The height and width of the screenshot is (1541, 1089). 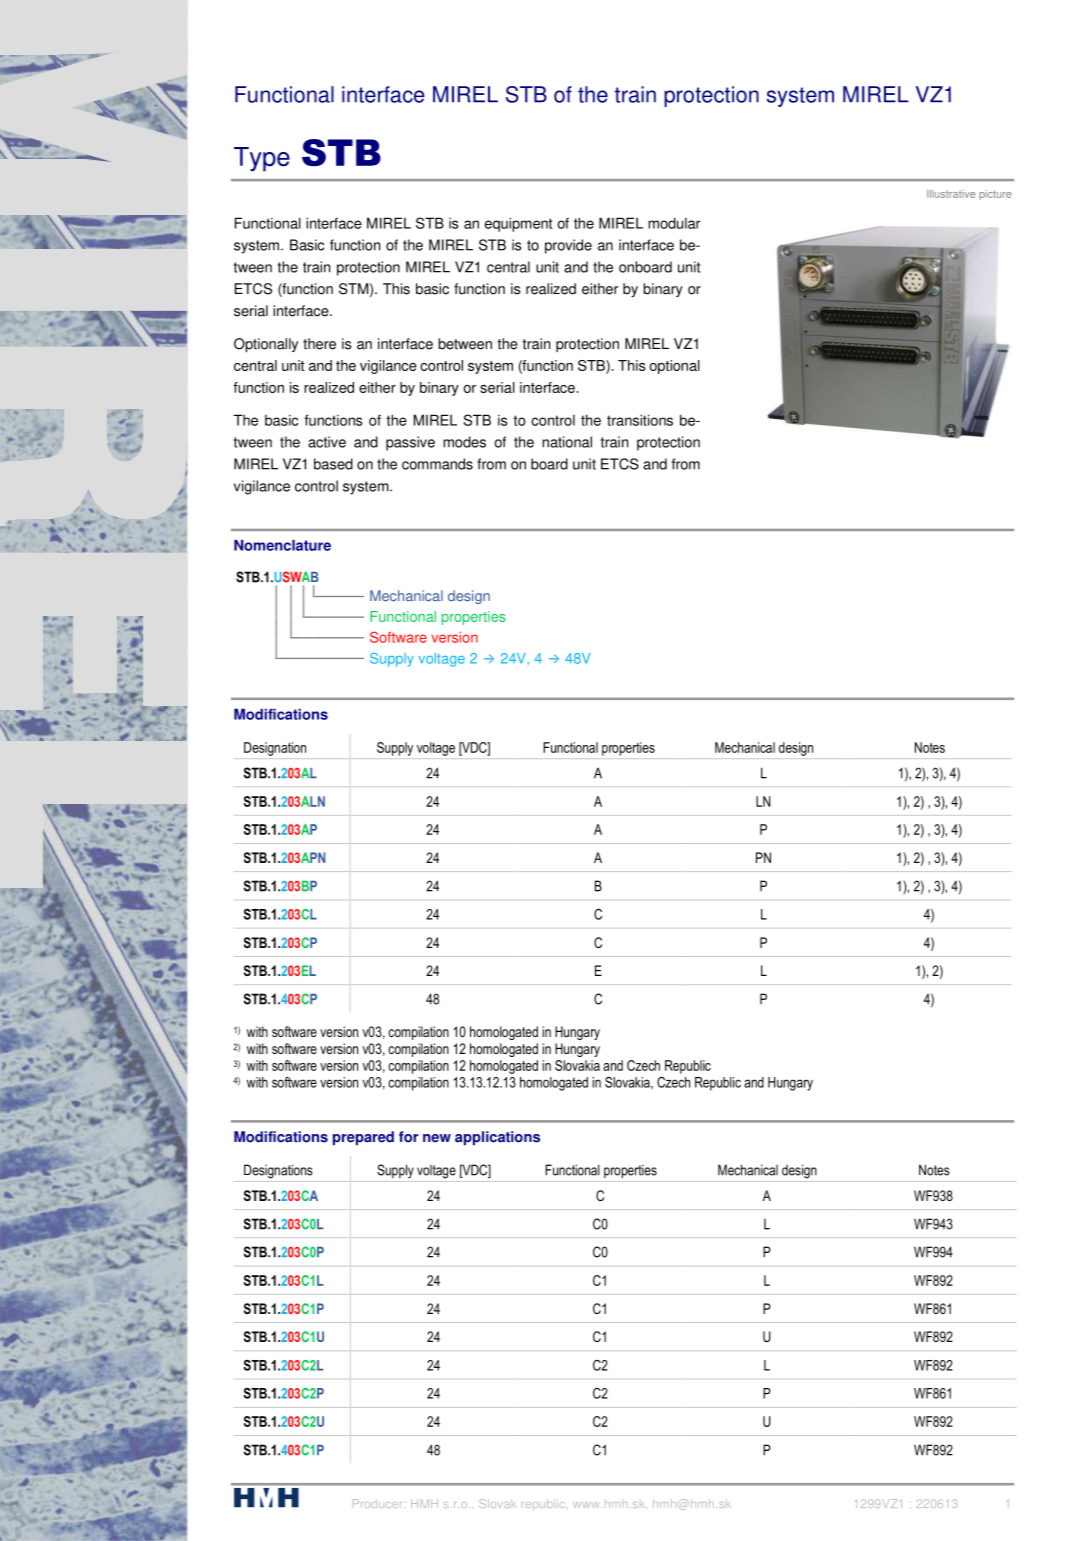 What do you see at coordinates (497, 1138) in the screenshot?
I see `applications` at bounding box center [497, 1138].
